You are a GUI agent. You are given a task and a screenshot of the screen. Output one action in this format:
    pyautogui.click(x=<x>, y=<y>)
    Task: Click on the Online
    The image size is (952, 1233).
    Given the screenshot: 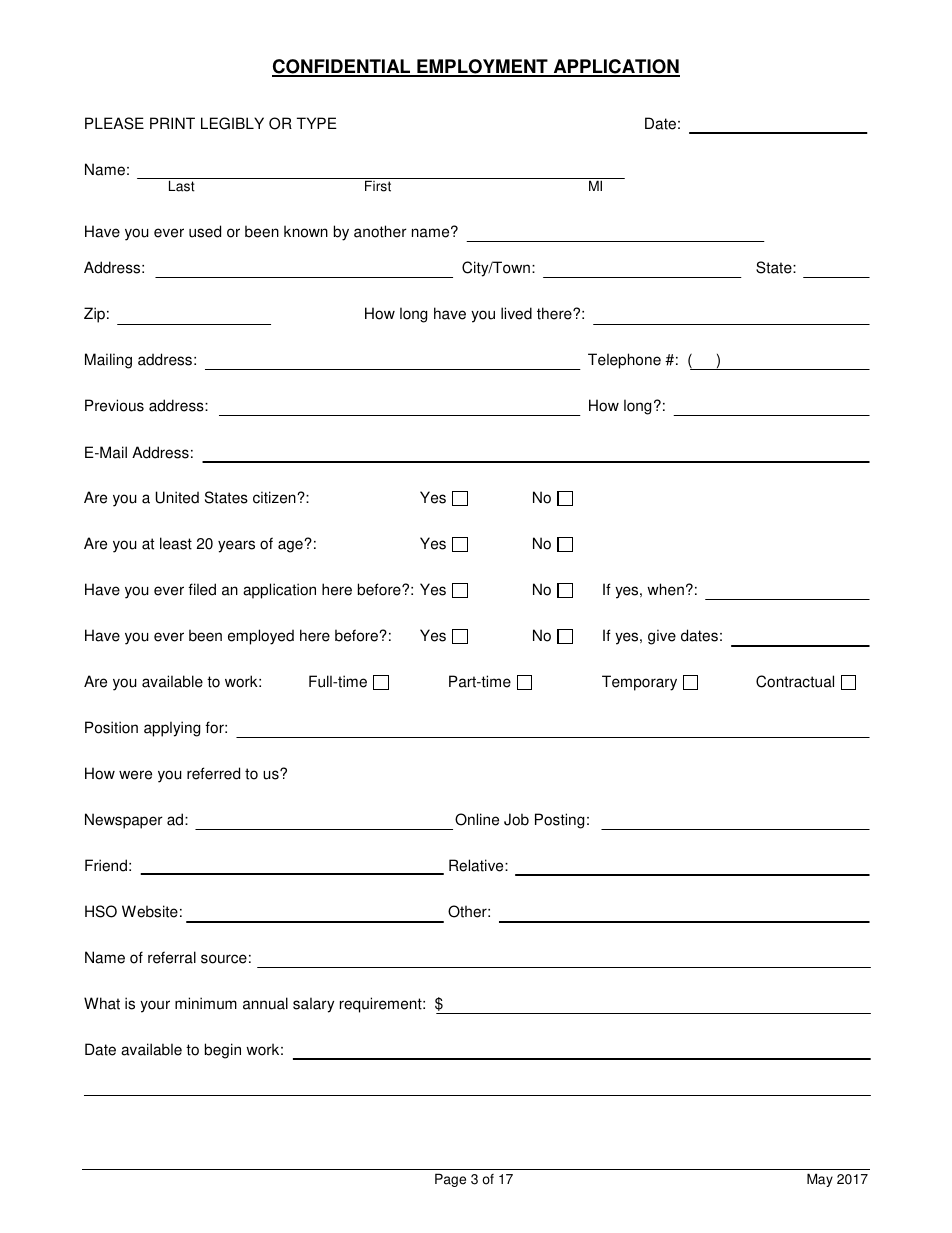 What is the action you would take?
    pyautogui.click(x=477, y=819)
